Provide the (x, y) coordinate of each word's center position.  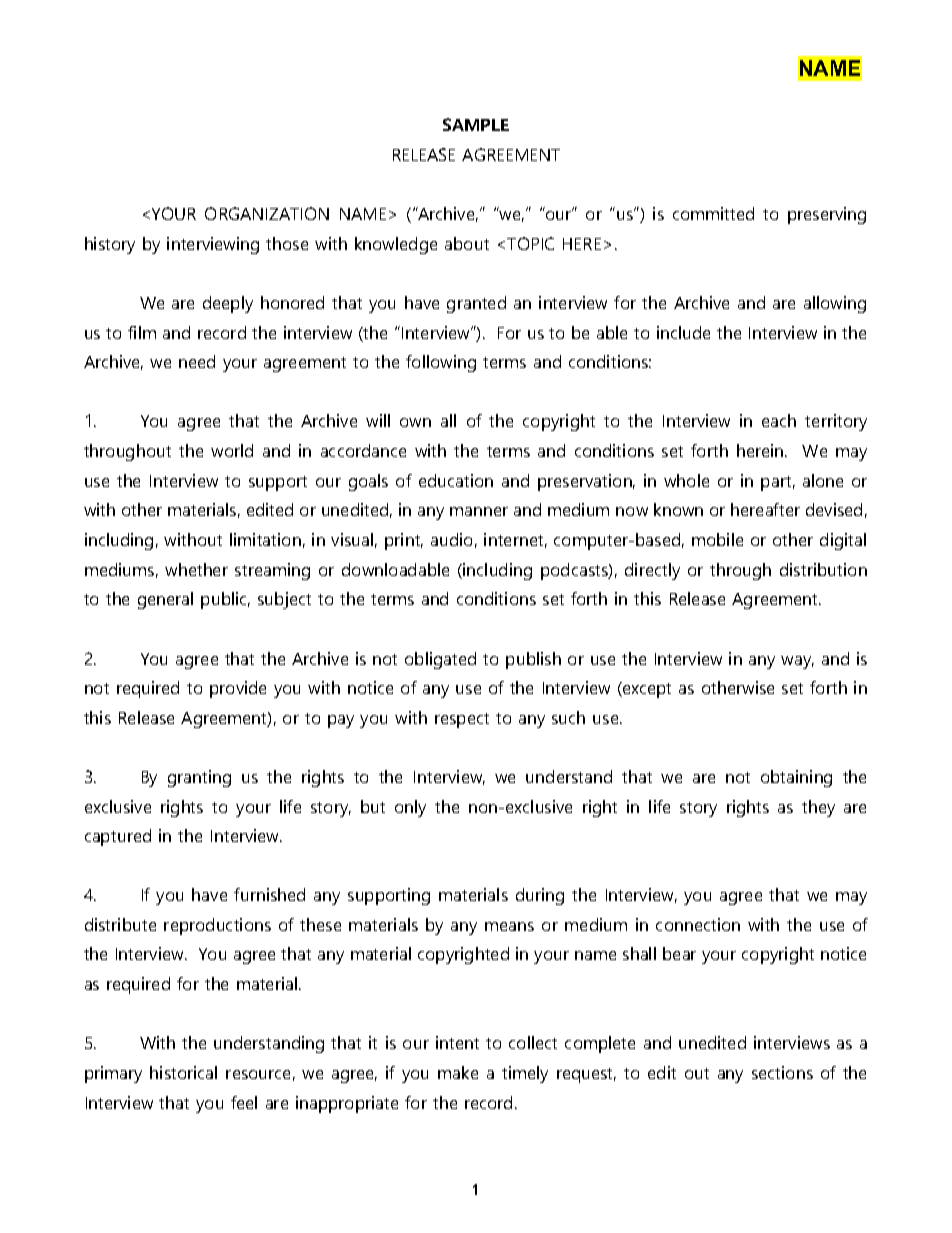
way (797, 662)
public (225, 600)
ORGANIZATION (267, 213)
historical (183, 1072)
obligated (440, 660)
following (441, 363)
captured (118, 837)
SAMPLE (476, 124)
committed (713, 213)
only (410, 808)
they (818, 808)
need (197, 361)
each (779, 420)
